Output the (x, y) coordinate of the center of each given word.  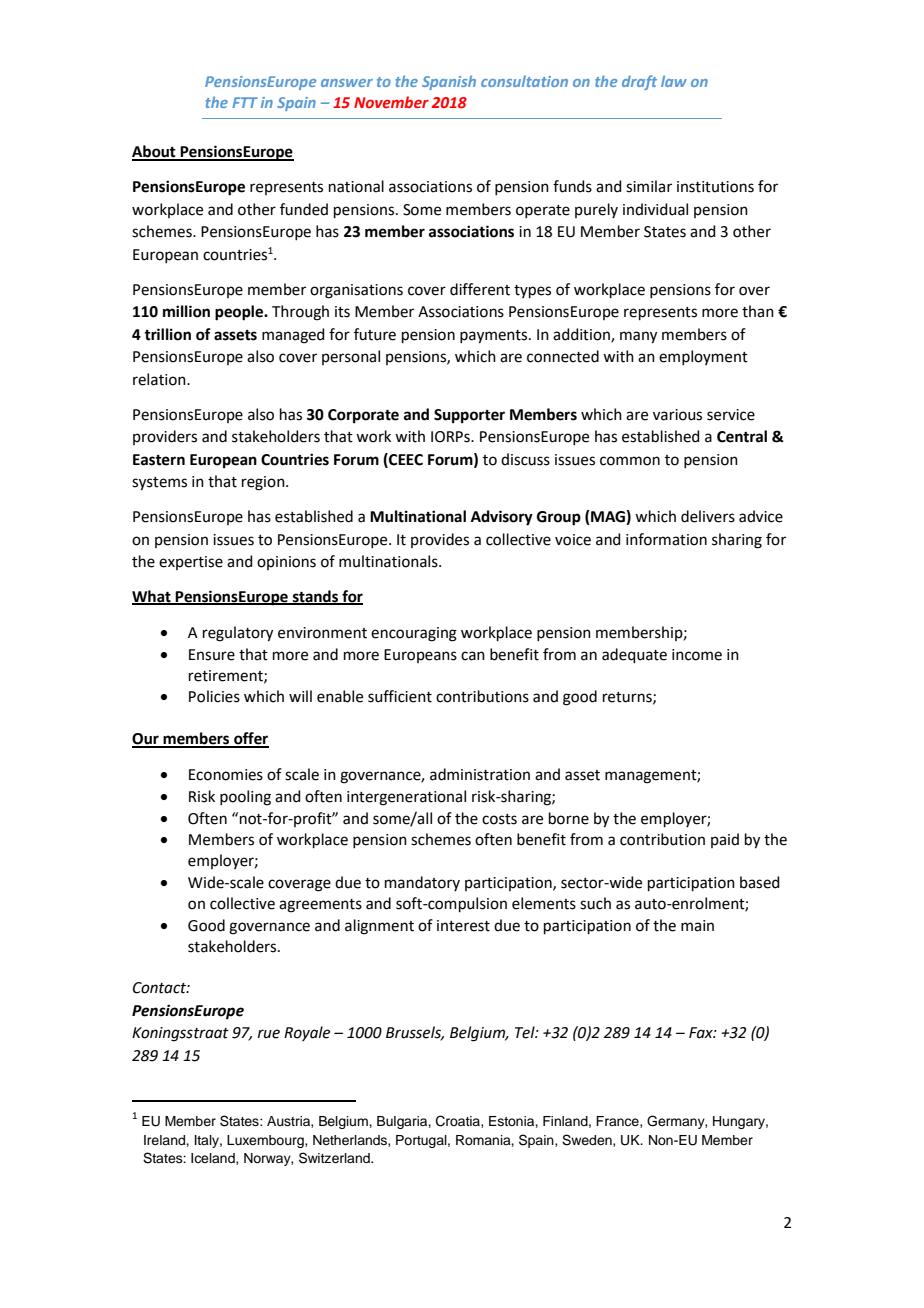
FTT (245, 102)
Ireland (165, 1140)
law (674, 81)
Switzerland (335, 1158)
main (697, 926)
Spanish (449, 82)
